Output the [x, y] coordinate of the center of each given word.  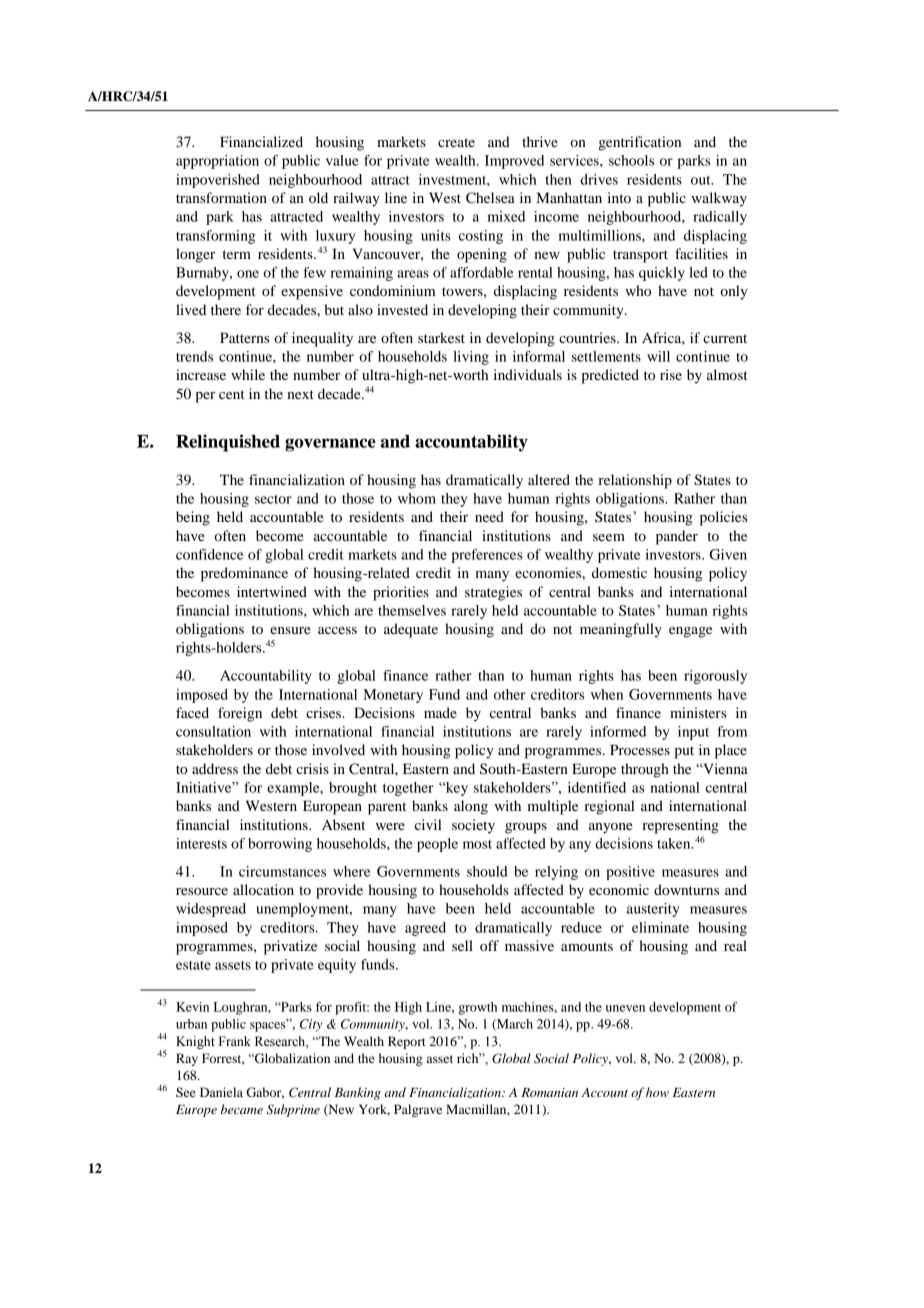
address [215, 768]
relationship [635, 481]
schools [631, 160]
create [456, 142]
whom [417, 498]
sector [273, 499]
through [645, 770]
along [471, 807]
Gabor [265, 1093]
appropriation [217, 162]
